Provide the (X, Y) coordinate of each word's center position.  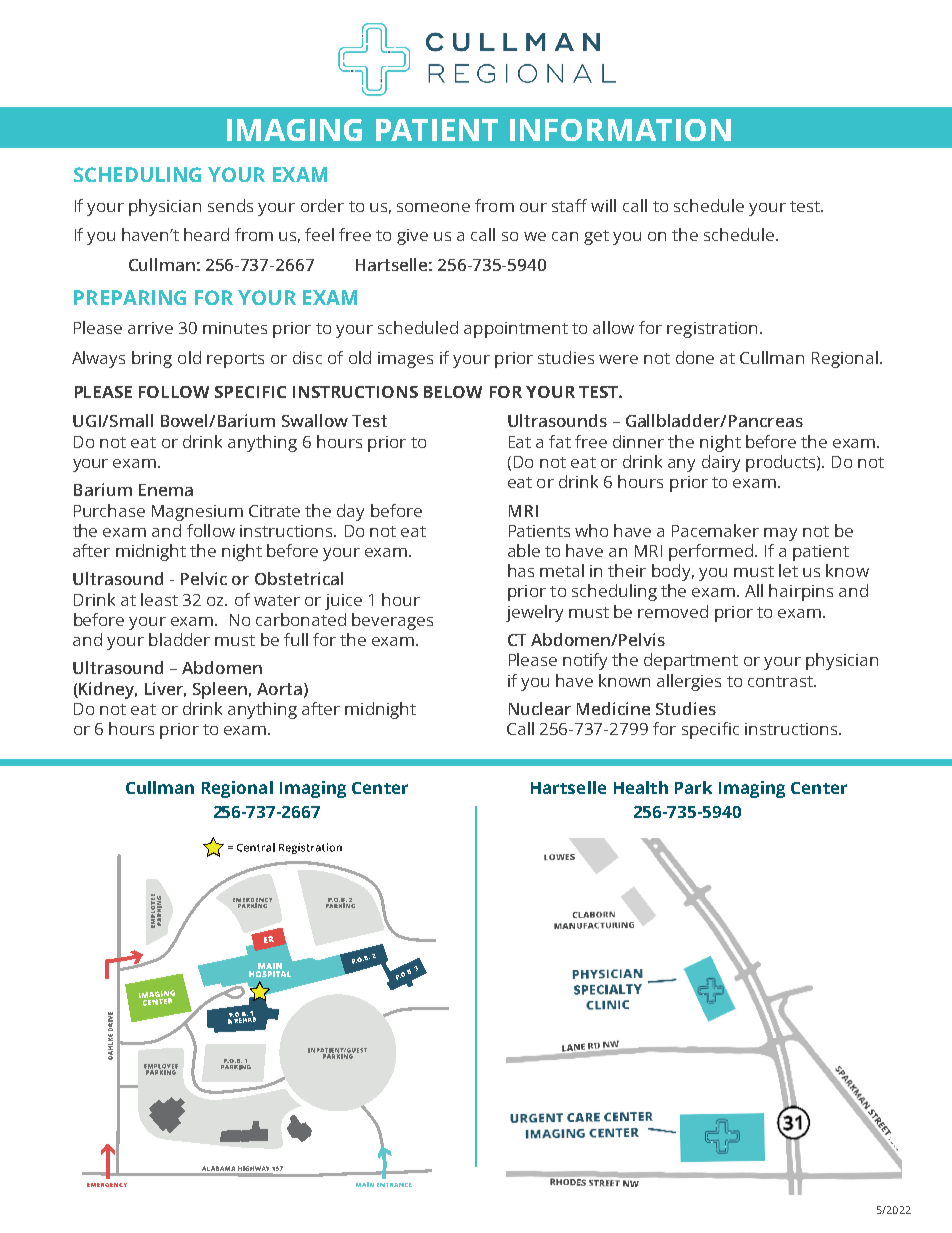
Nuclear (540, 708)
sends (230, 205)
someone (433, 207)
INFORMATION (620, 130)
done (695, 357)
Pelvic (204, 578)
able (524, 550)
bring (152, 359)
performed (712, 552)
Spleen (220, 690)
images (405, 360)
